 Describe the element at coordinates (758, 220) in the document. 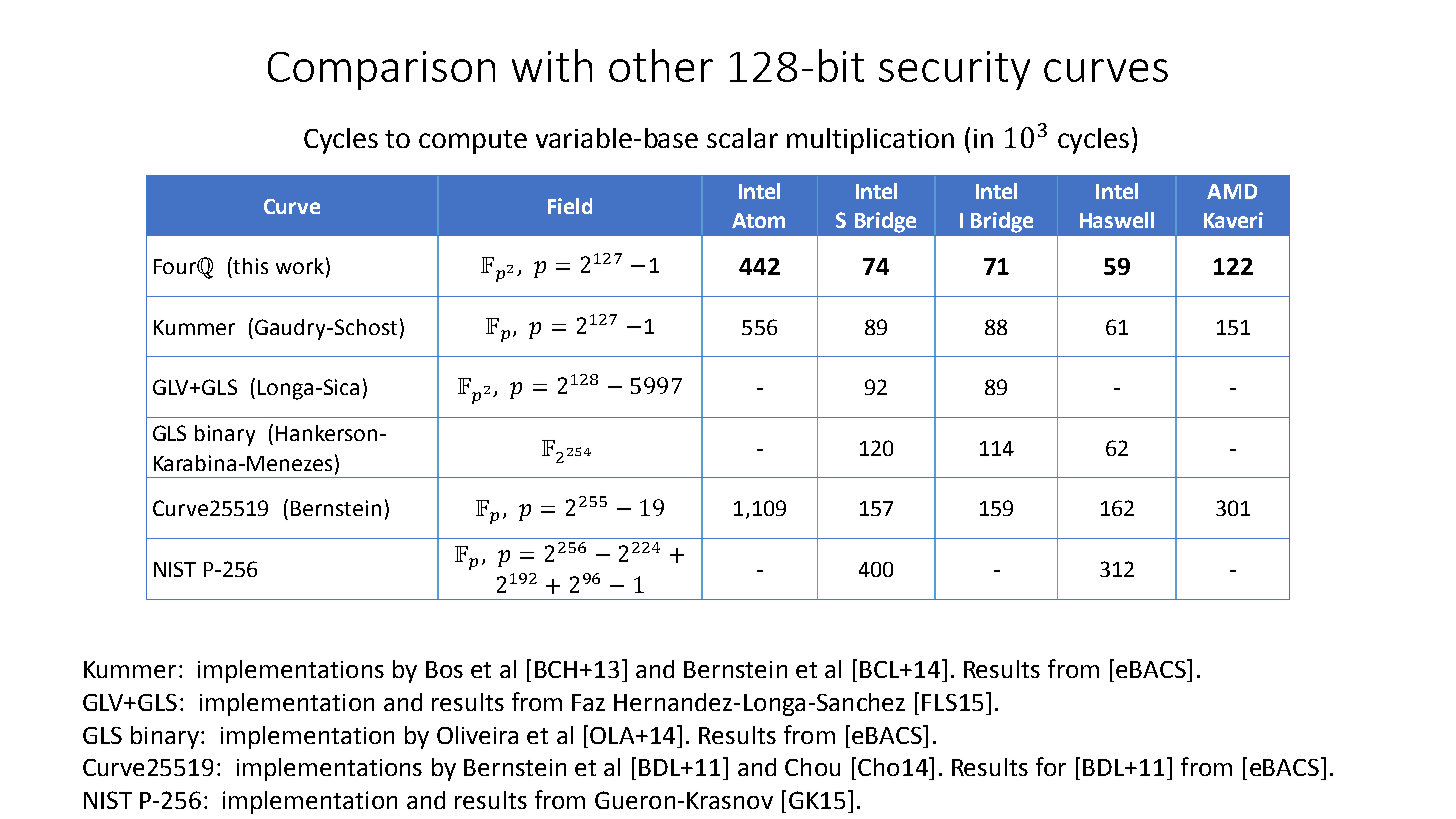

I see `Atom` at that location.
